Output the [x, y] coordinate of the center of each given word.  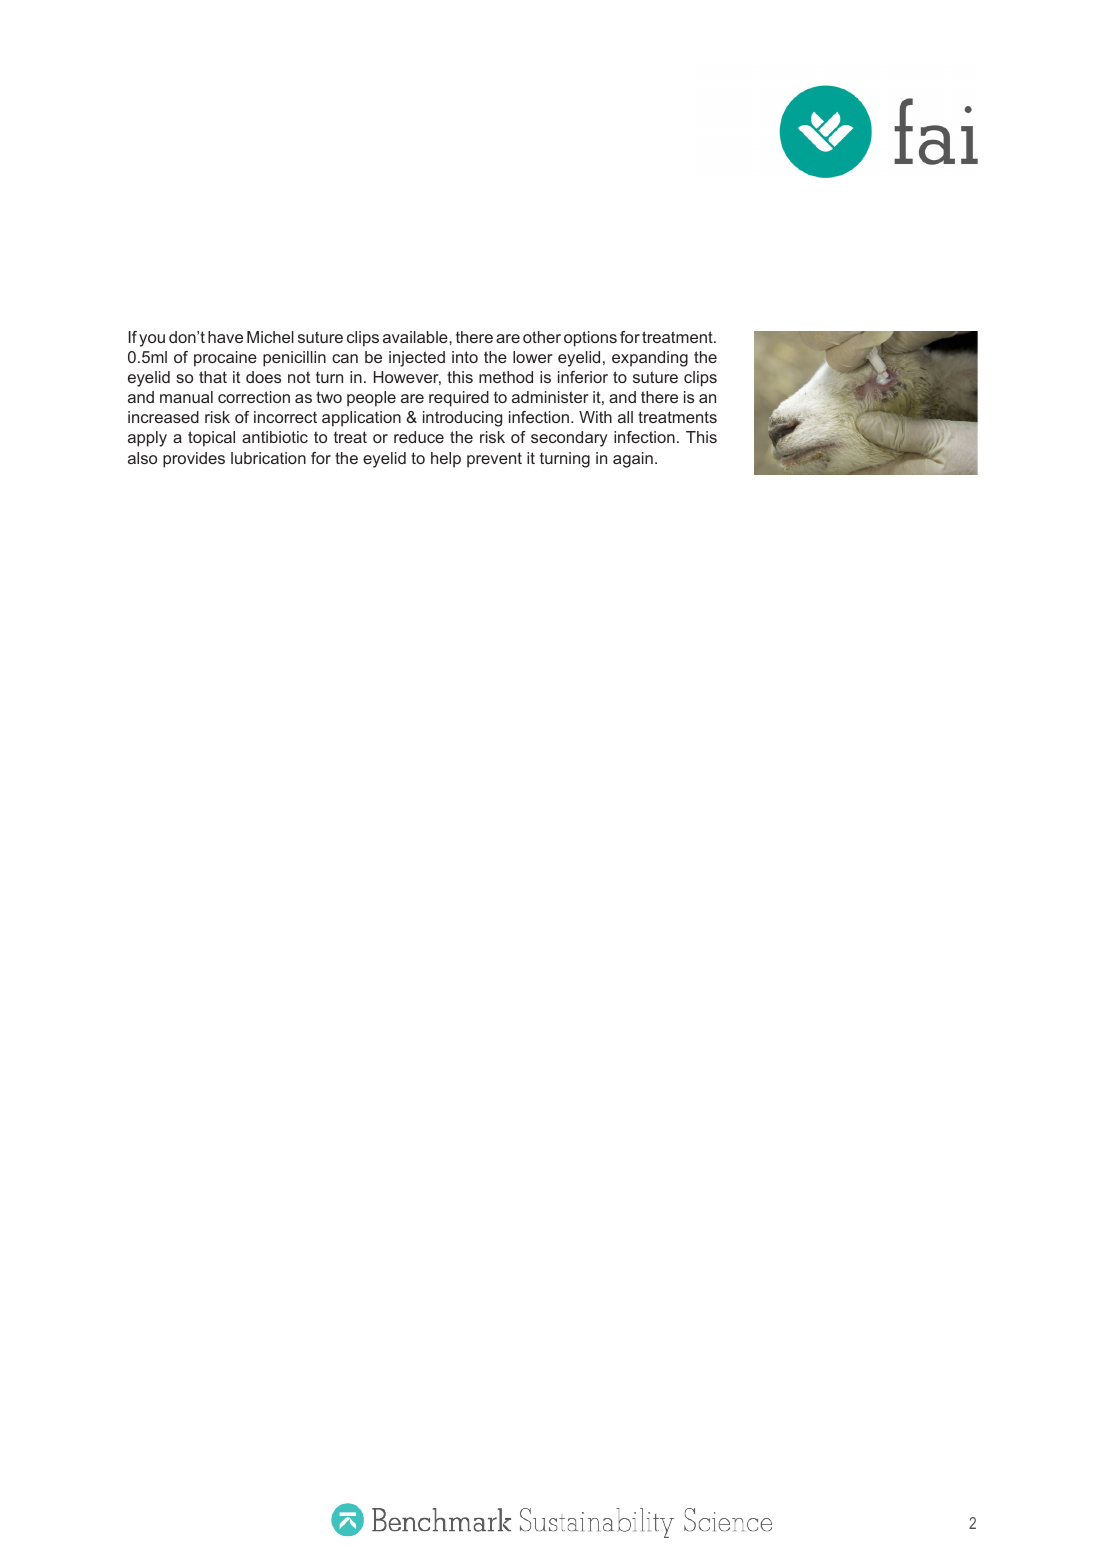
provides [194, 460]
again [633, 460]
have [225, 337]
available [416, 337]
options [590, 339]
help [446, 460]
